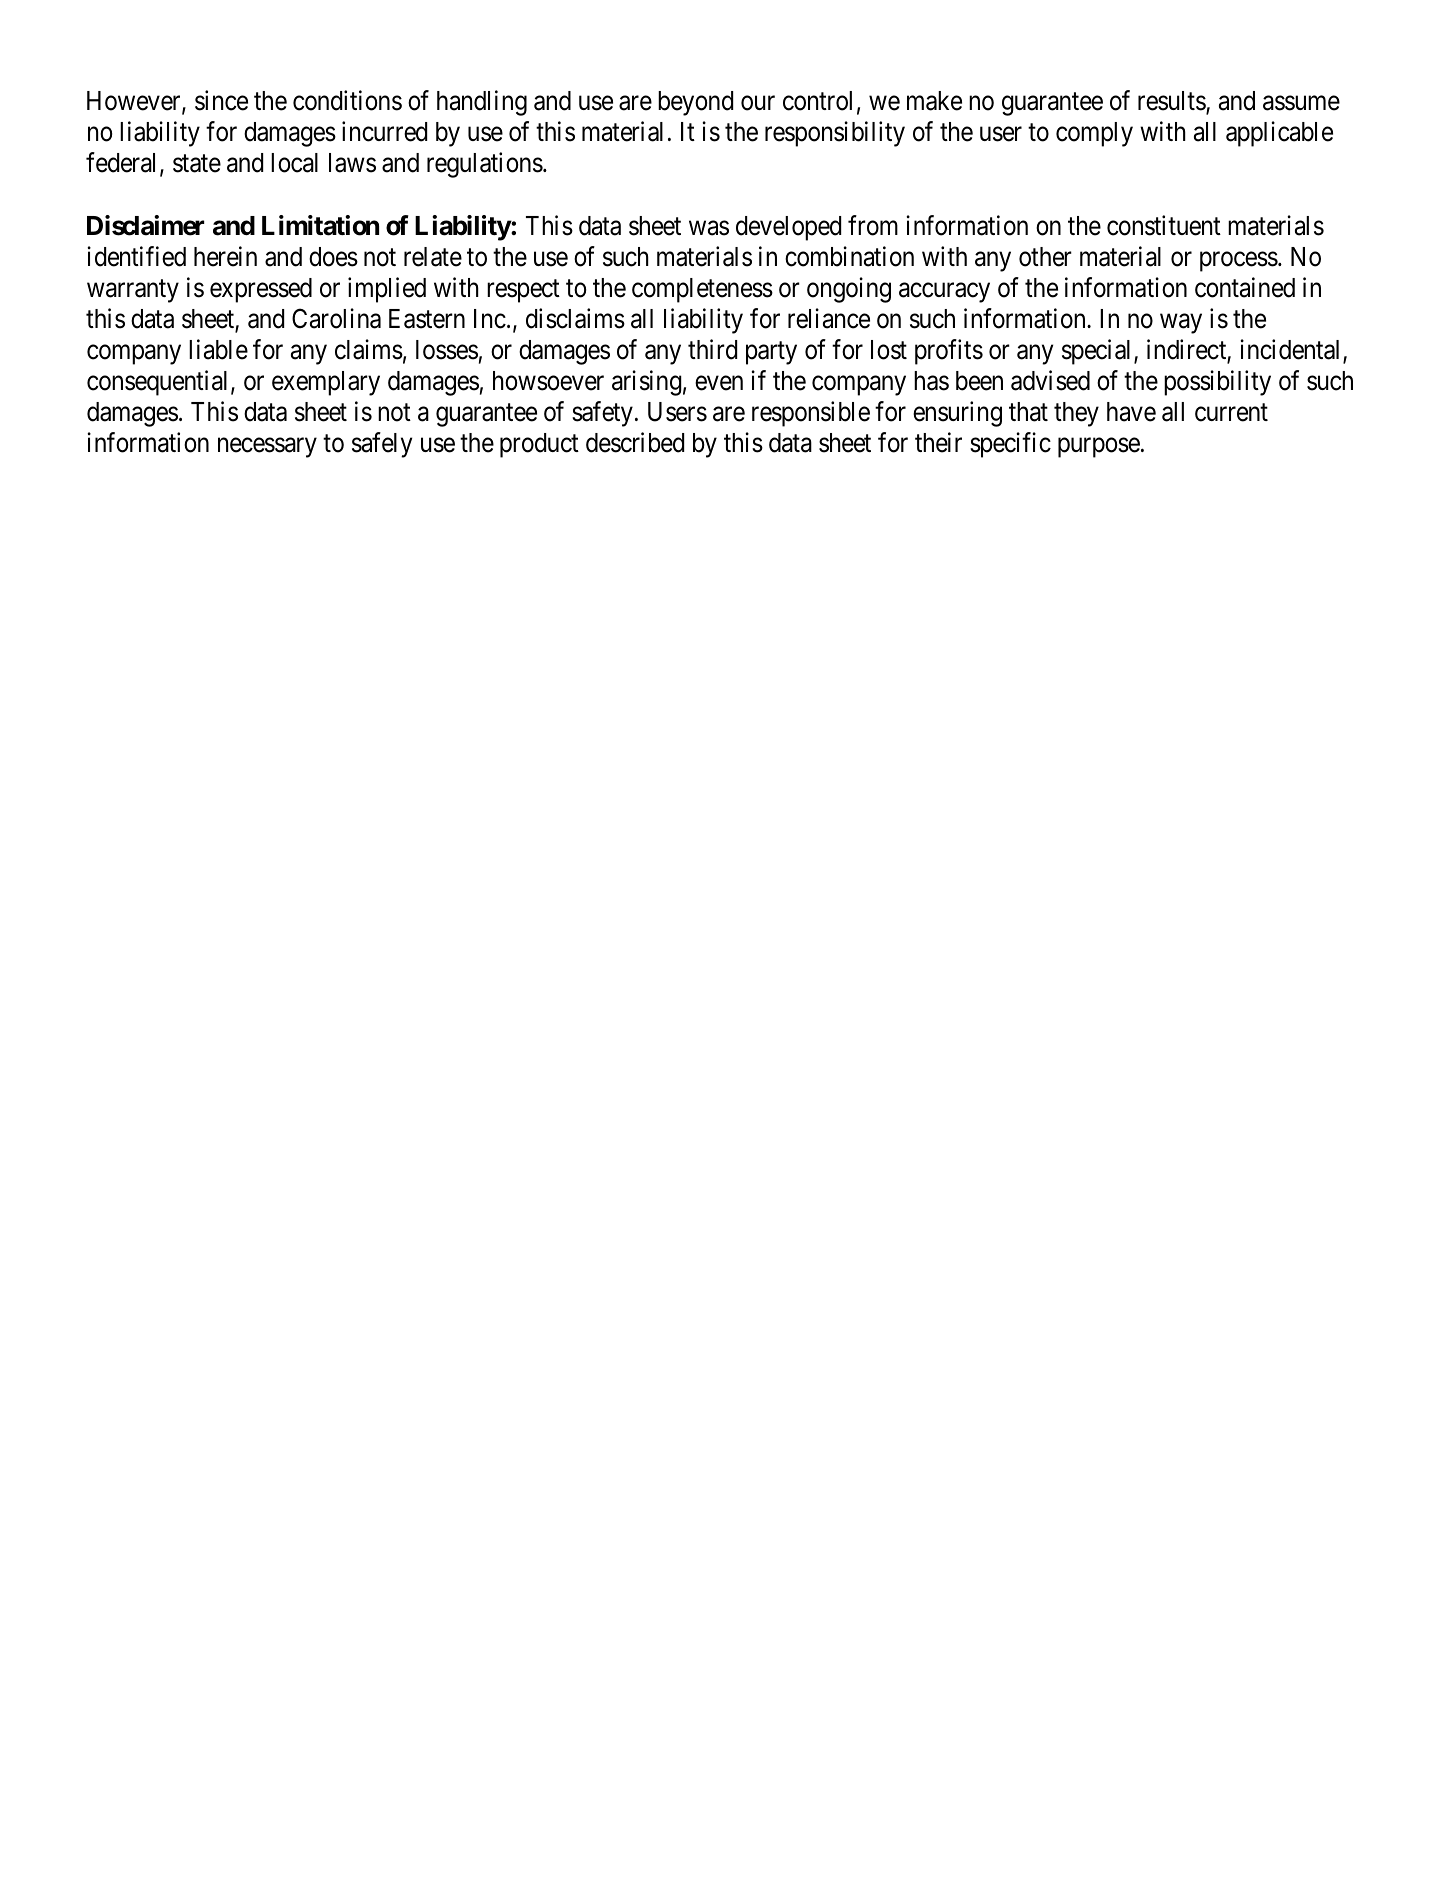 The width and height of the document is (1450, 1877). I want to click on described, so click(635, 442).
